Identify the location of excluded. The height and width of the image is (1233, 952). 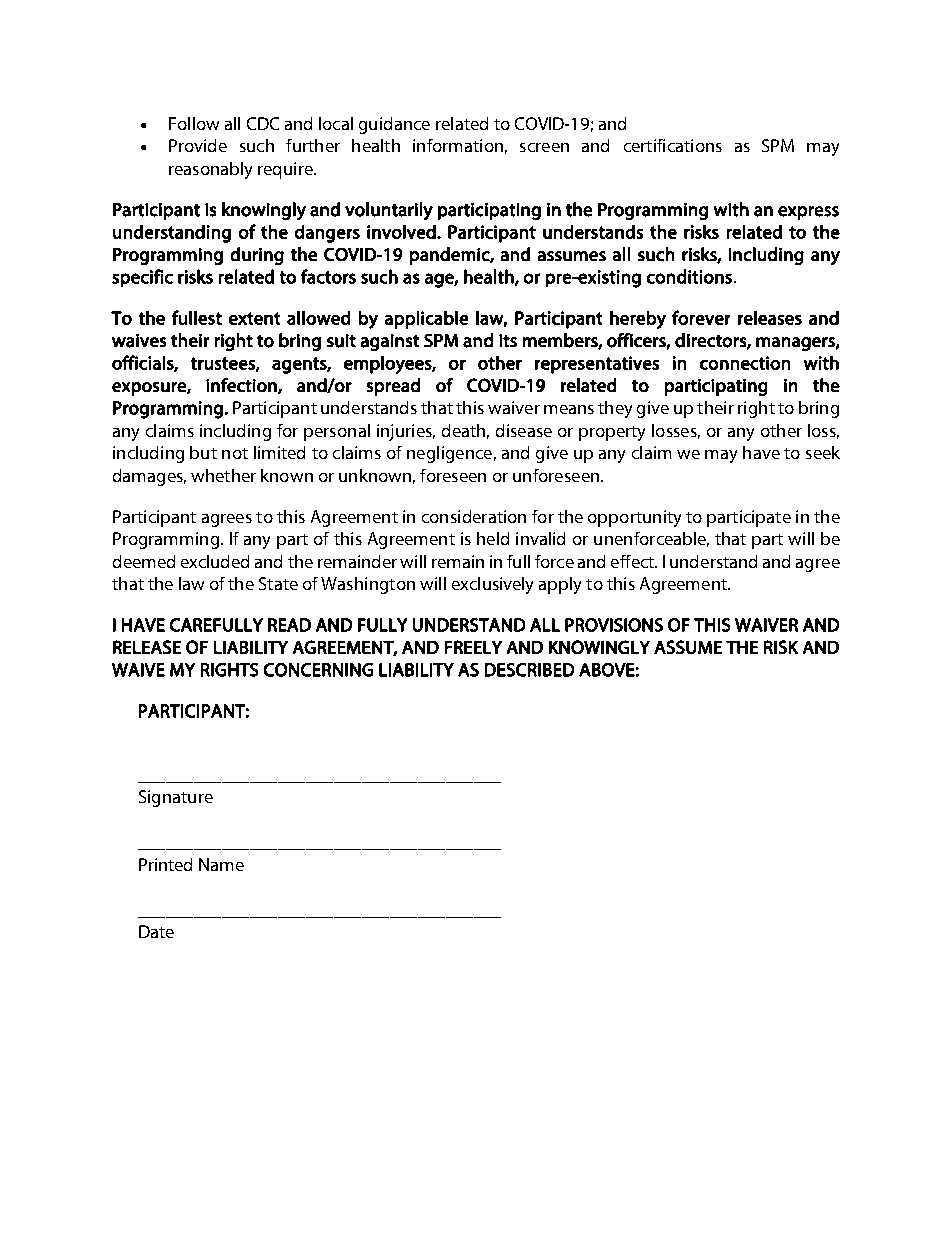
(215, 561).
